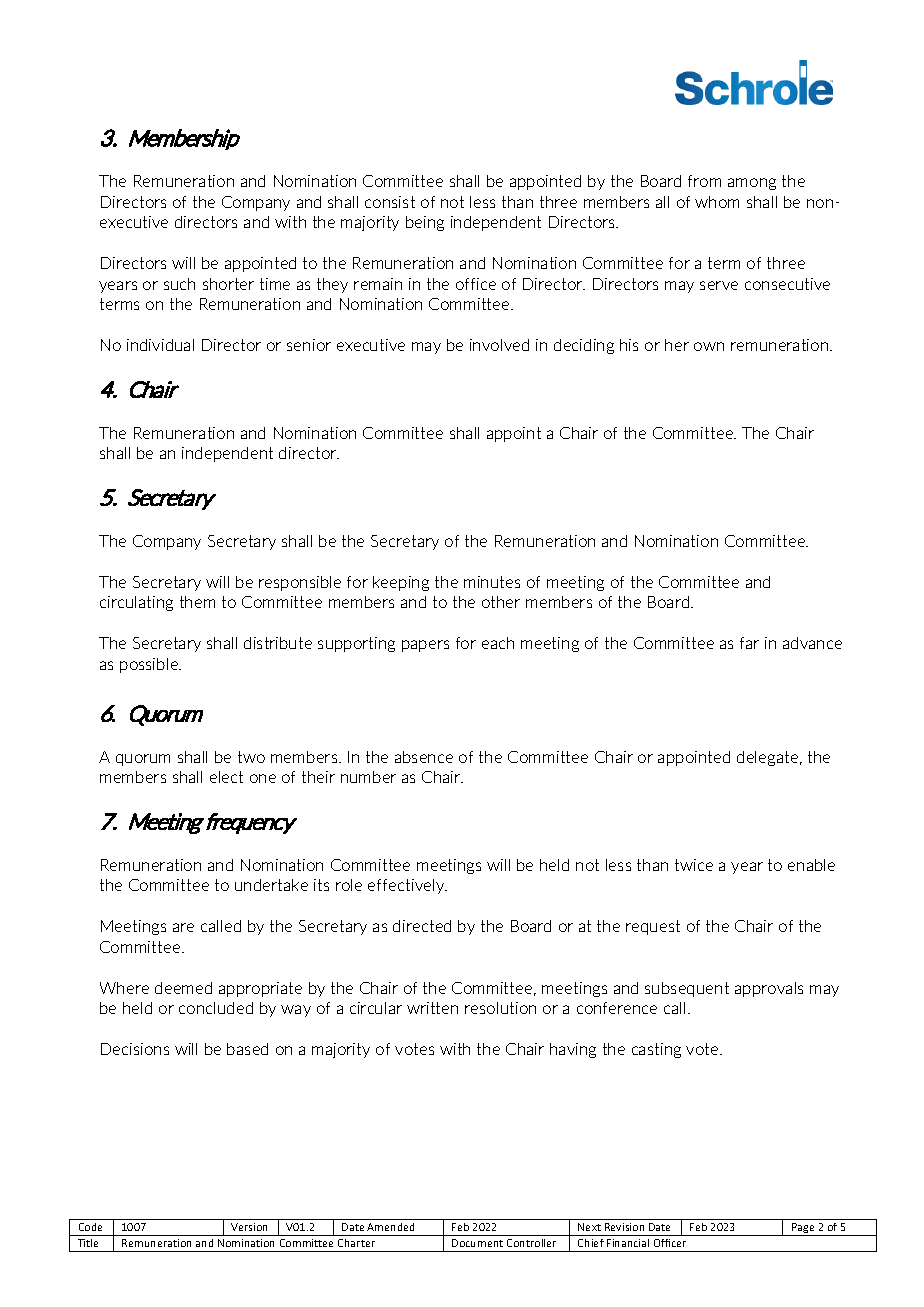 The width and height of the page is (924, 1307). What do you see at coordinates (499, 345) in the page?
I see `involved` at bounding box center [499, 345].
